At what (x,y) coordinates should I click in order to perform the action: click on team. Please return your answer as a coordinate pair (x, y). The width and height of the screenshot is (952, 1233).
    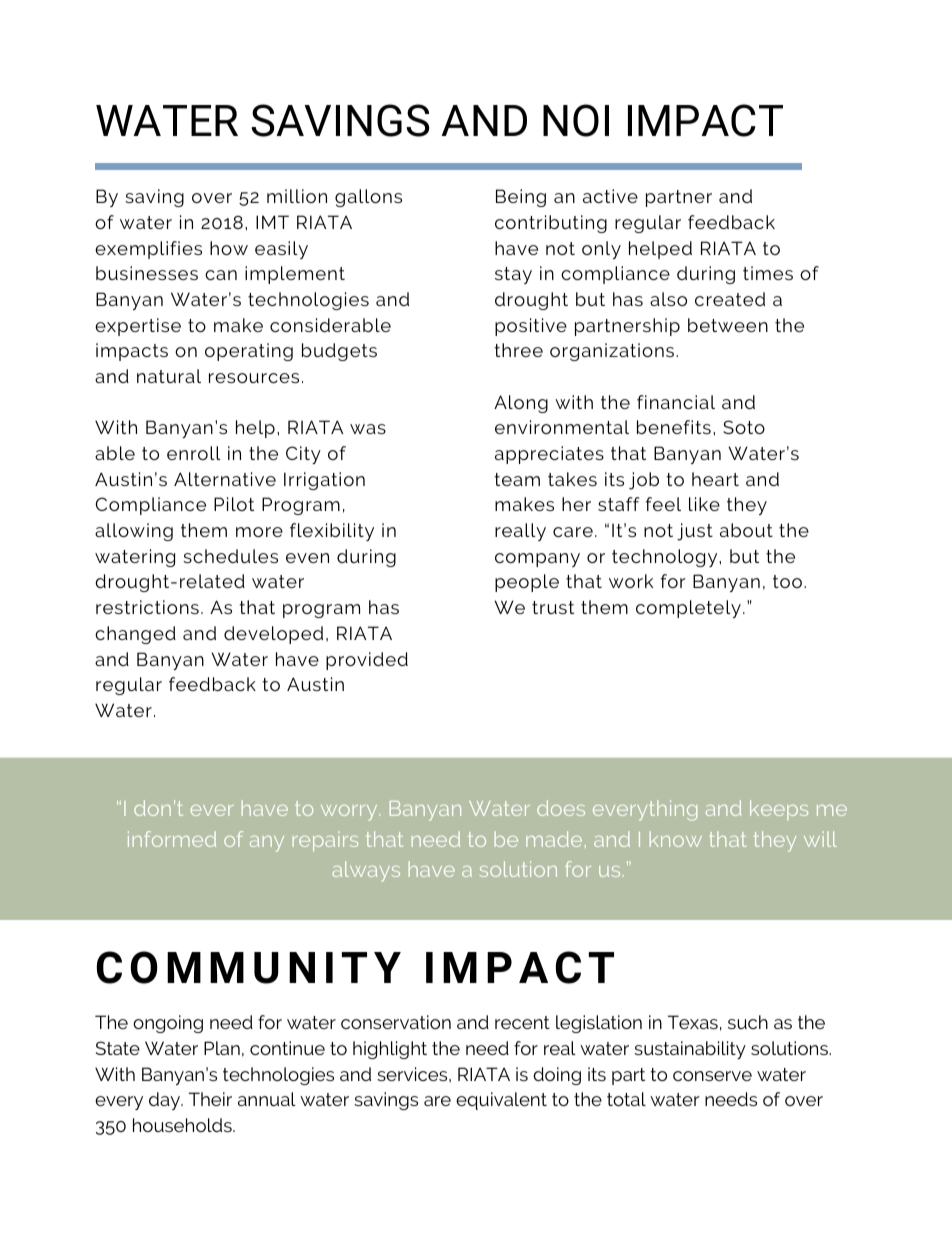
    Looking at the image, I should click on (517, 479).
